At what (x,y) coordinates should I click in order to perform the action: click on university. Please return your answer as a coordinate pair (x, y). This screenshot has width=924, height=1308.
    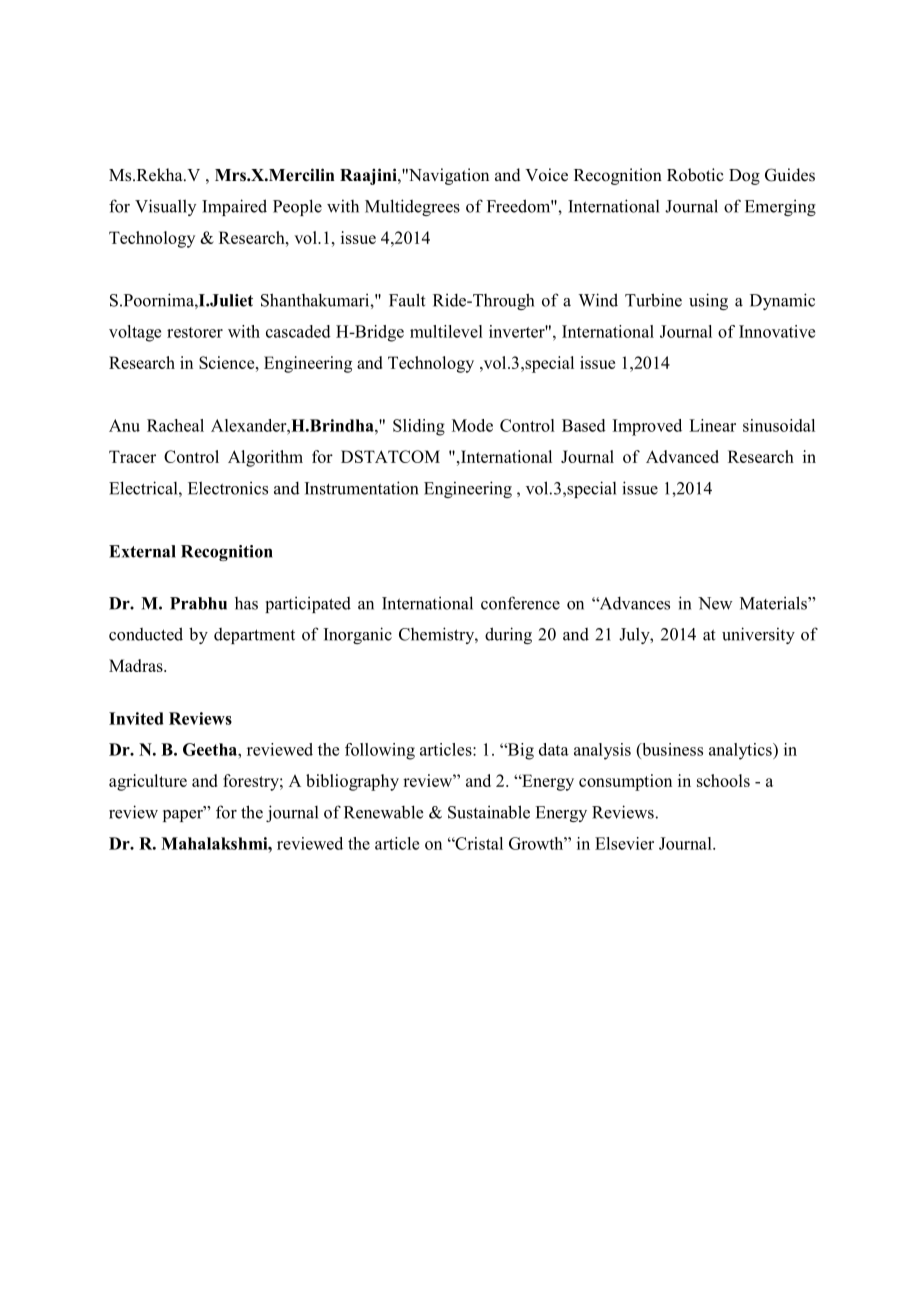
    Looking at the image, I should click on (758, 635).
